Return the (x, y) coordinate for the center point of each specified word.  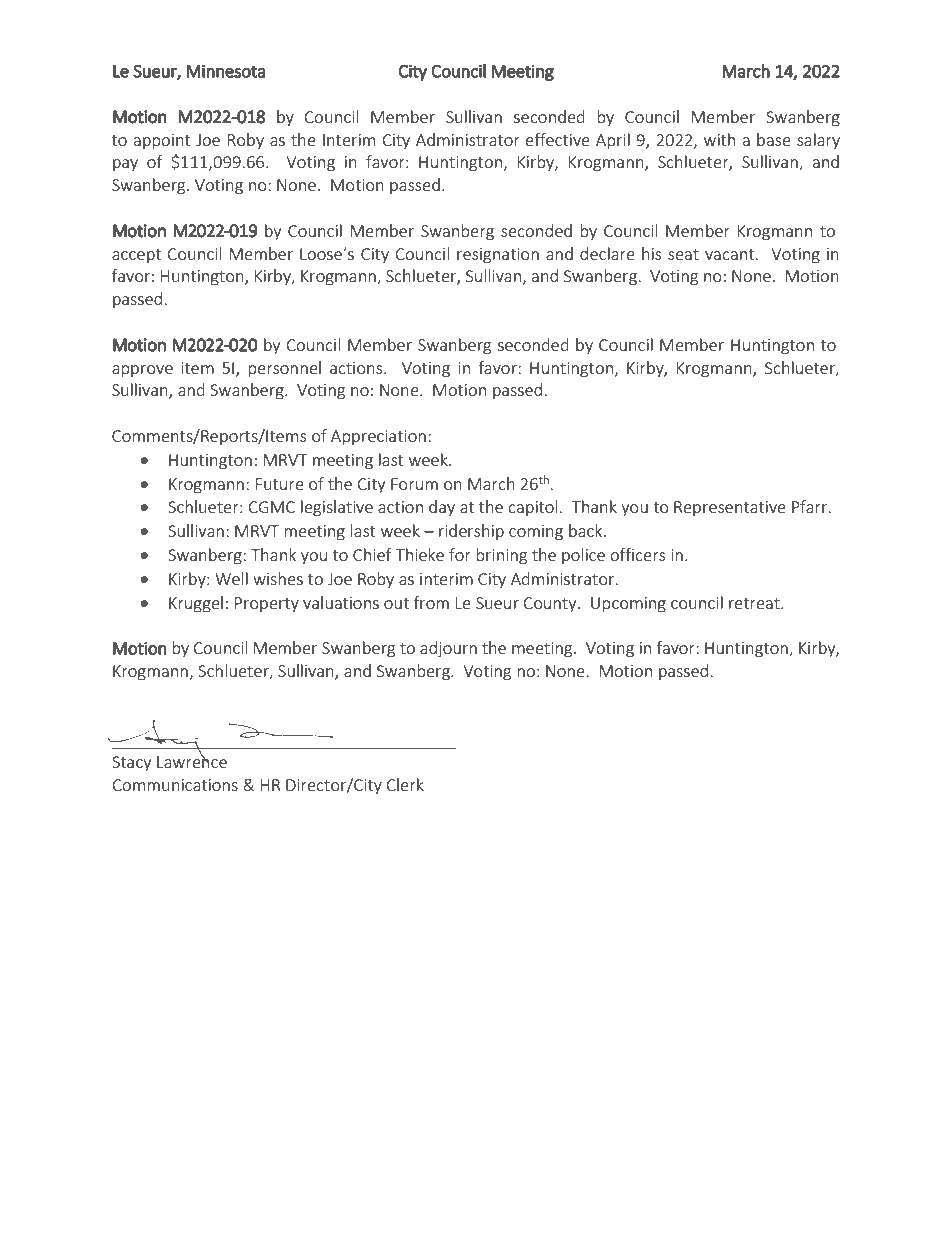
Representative (730, 508)
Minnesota (226, 71)
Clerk (405, 784)
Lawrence (192, 761)
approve (142, 371)
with (719, 139)
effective (558, 139)
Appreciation (378, 437)
